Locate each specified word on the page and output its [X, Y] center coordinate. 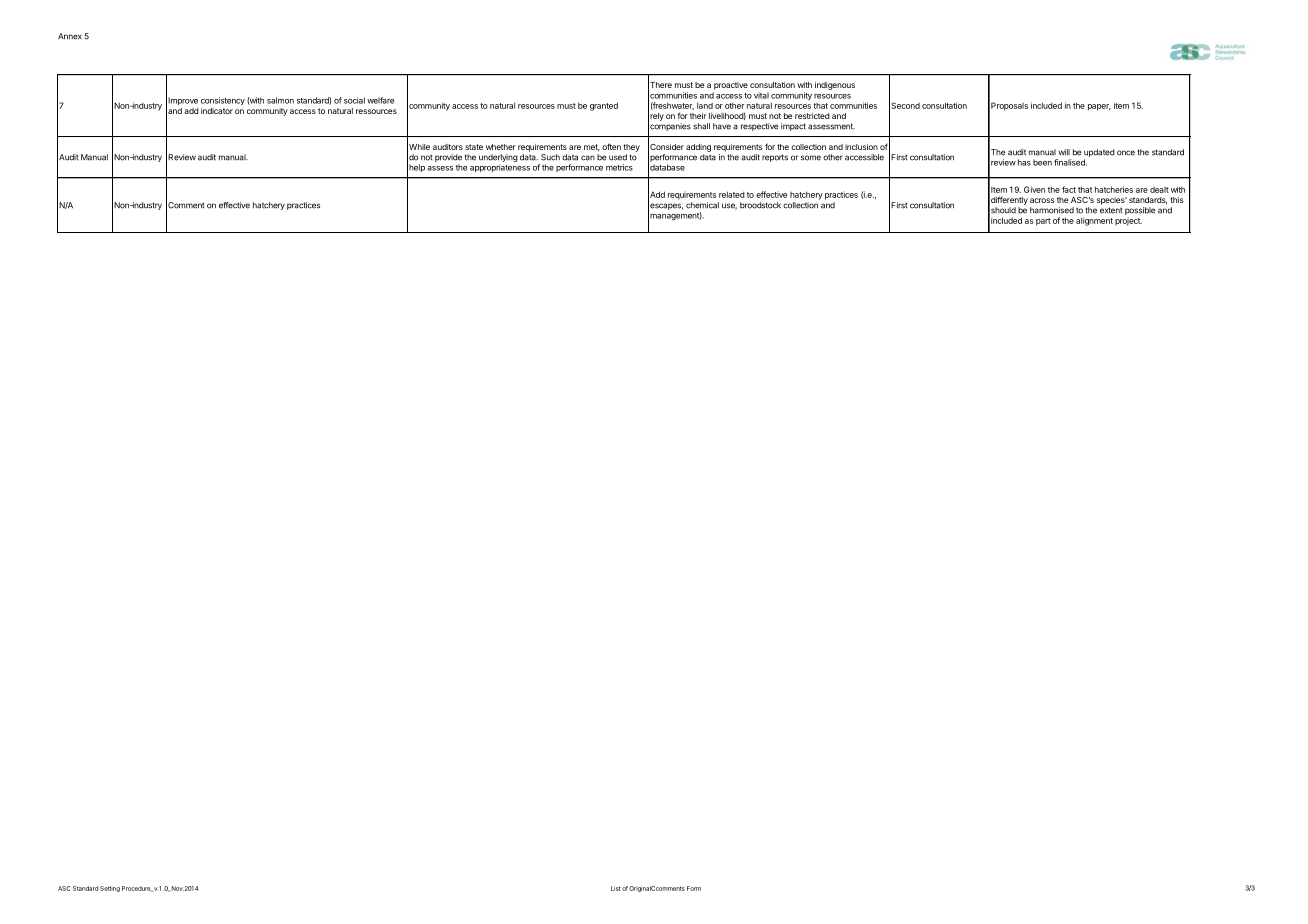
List [616, 888]
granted [604, 106]
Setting [110, 889]
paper [1099, 107]
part [1043, 222]
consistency [223, 101]
